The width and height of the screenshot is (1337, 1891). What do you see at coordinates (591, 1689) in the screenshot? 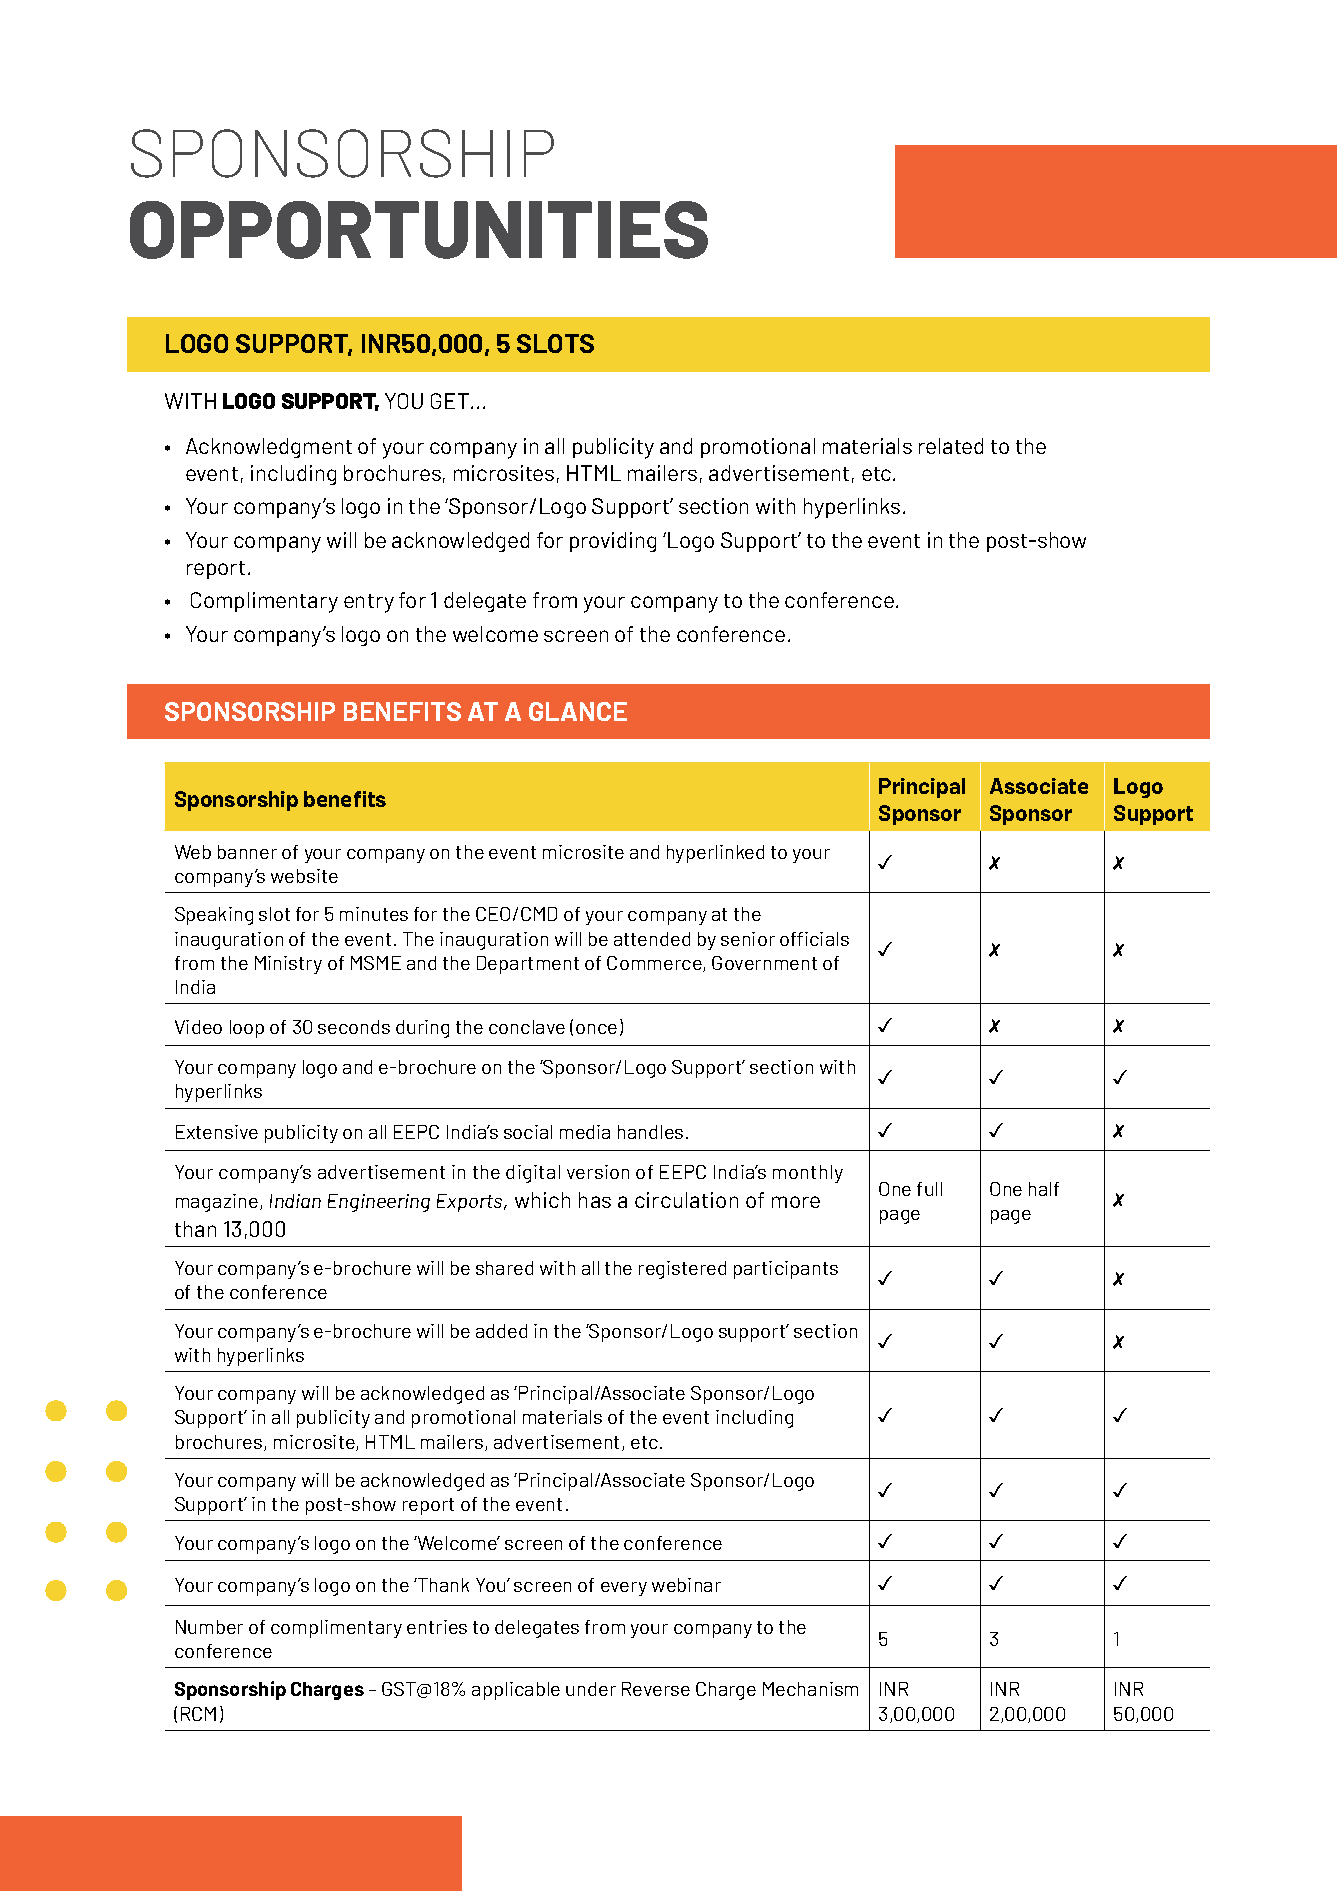
I see `under` at bounding box center [591, 1689].
